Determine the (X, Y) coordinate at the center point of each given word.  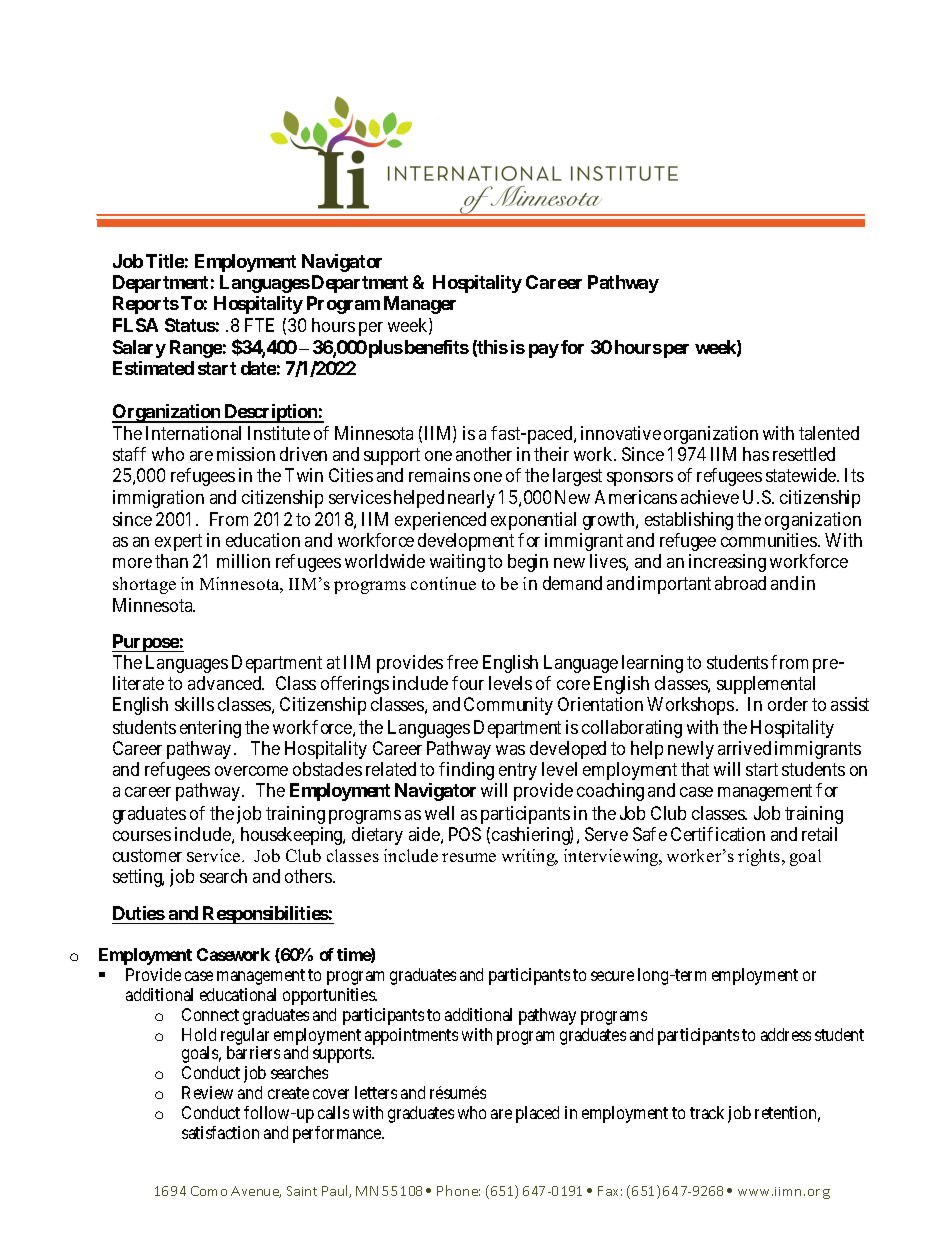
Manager (420, 305)
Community (508, 706)
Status (190, 325)
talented (829, 433)
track (707, 1112)
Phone (458, 1190)
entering (210, 729)
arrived (744, 748)
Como (209, 1191)
